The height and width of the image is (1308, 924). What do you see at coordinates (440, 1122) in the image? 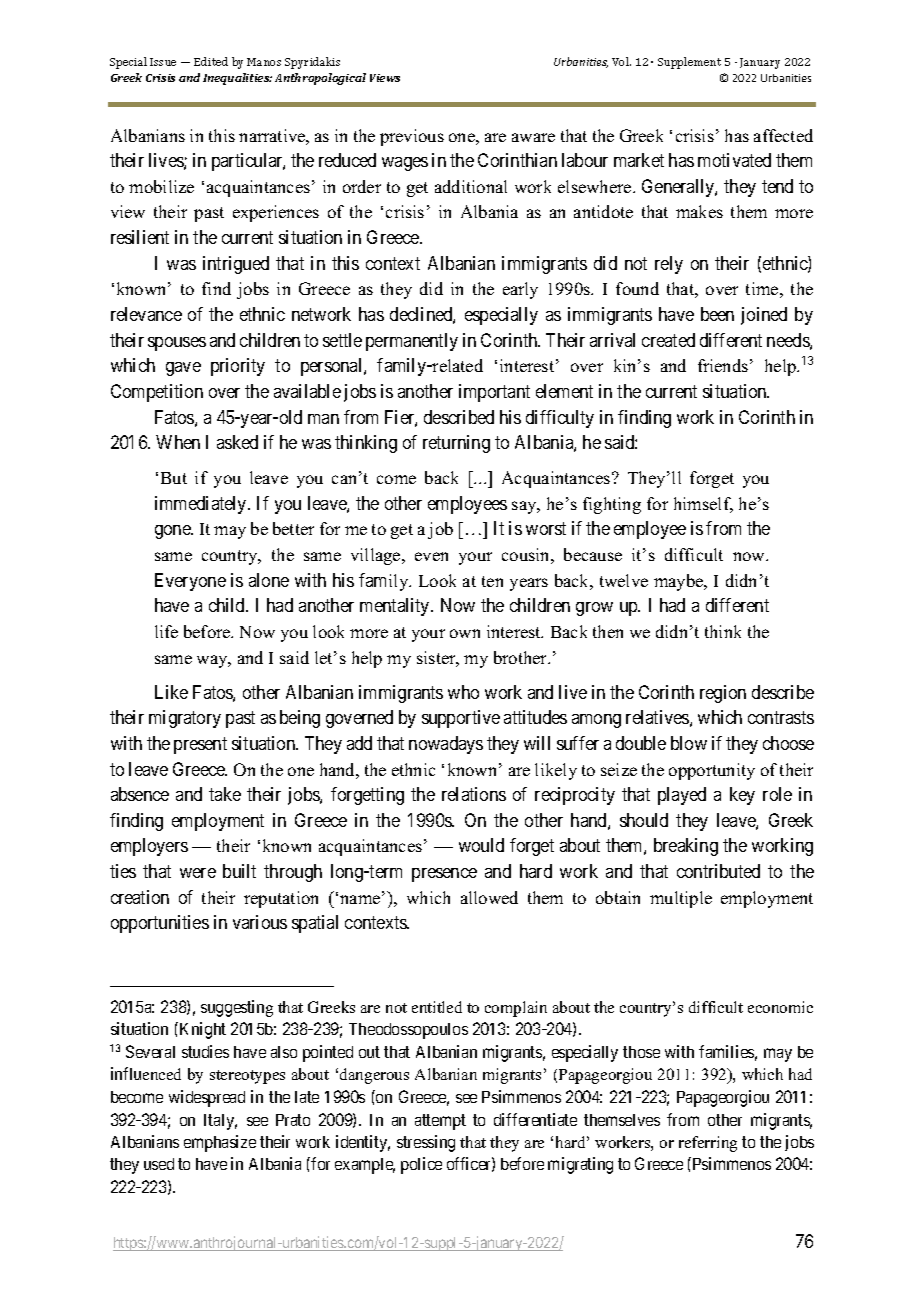
I see `attempt` at bounding box center [440, 1122].
